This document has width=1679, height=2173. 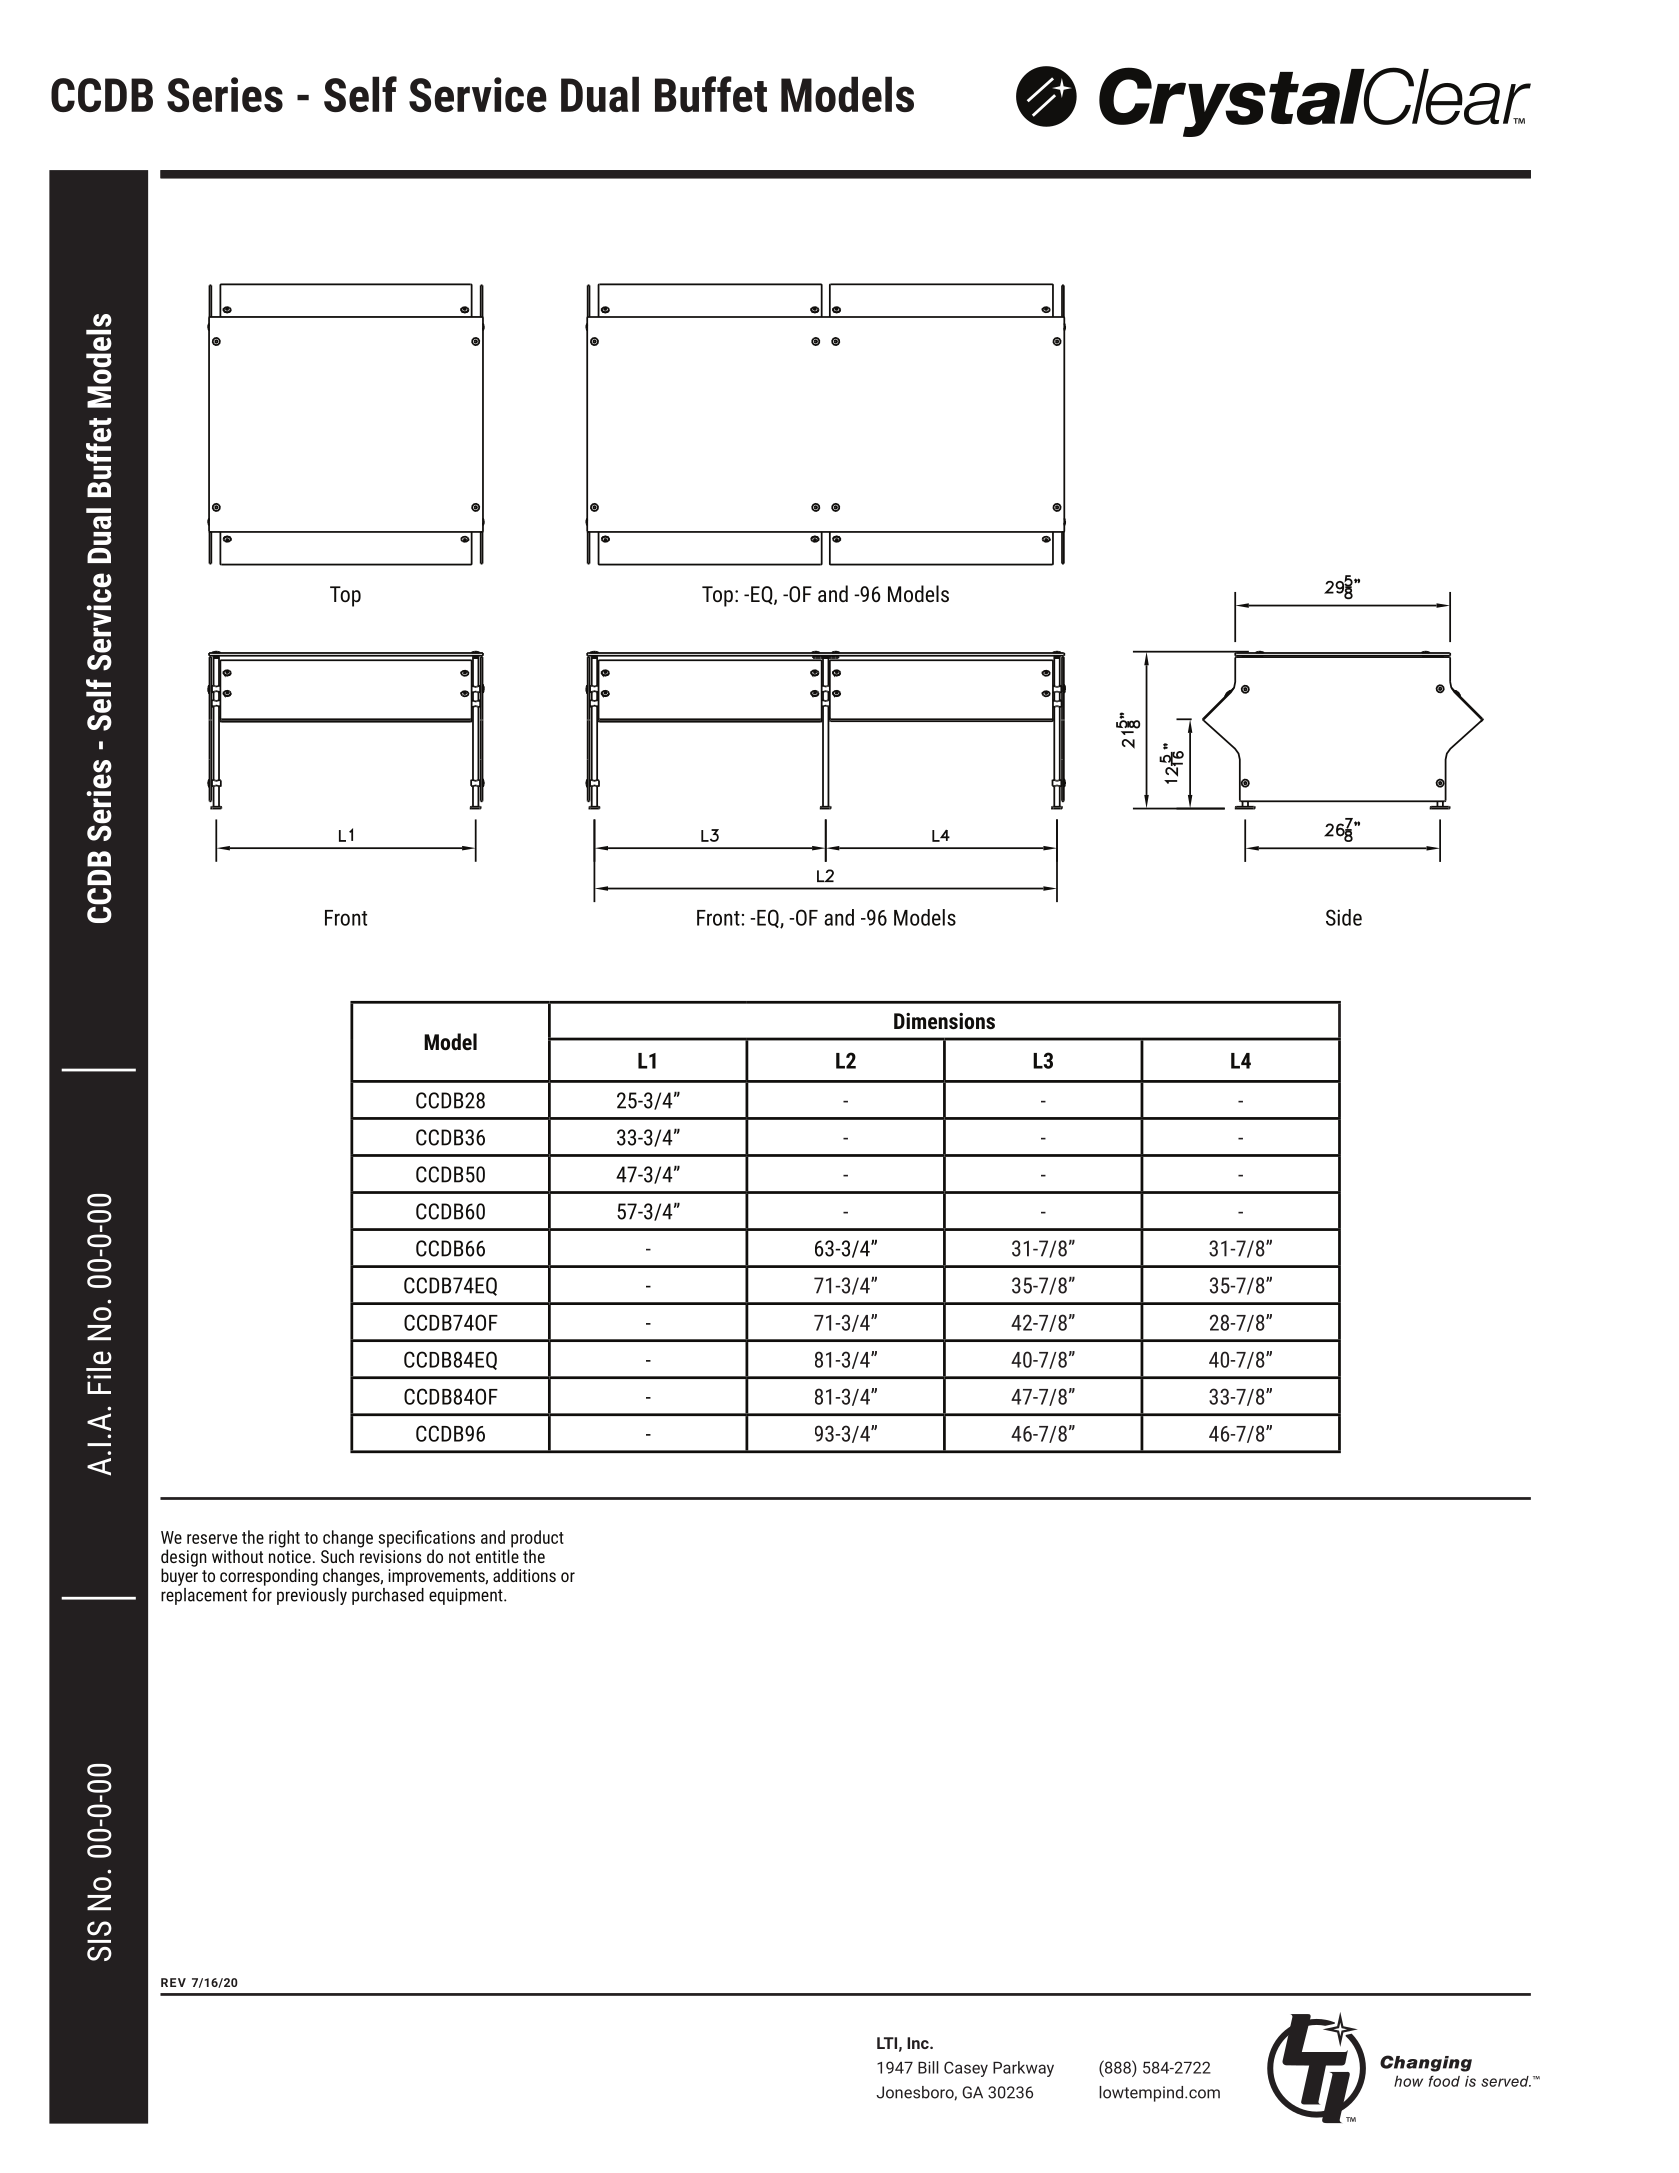 I want to click on purchased, so click(x=388, y=1595).
